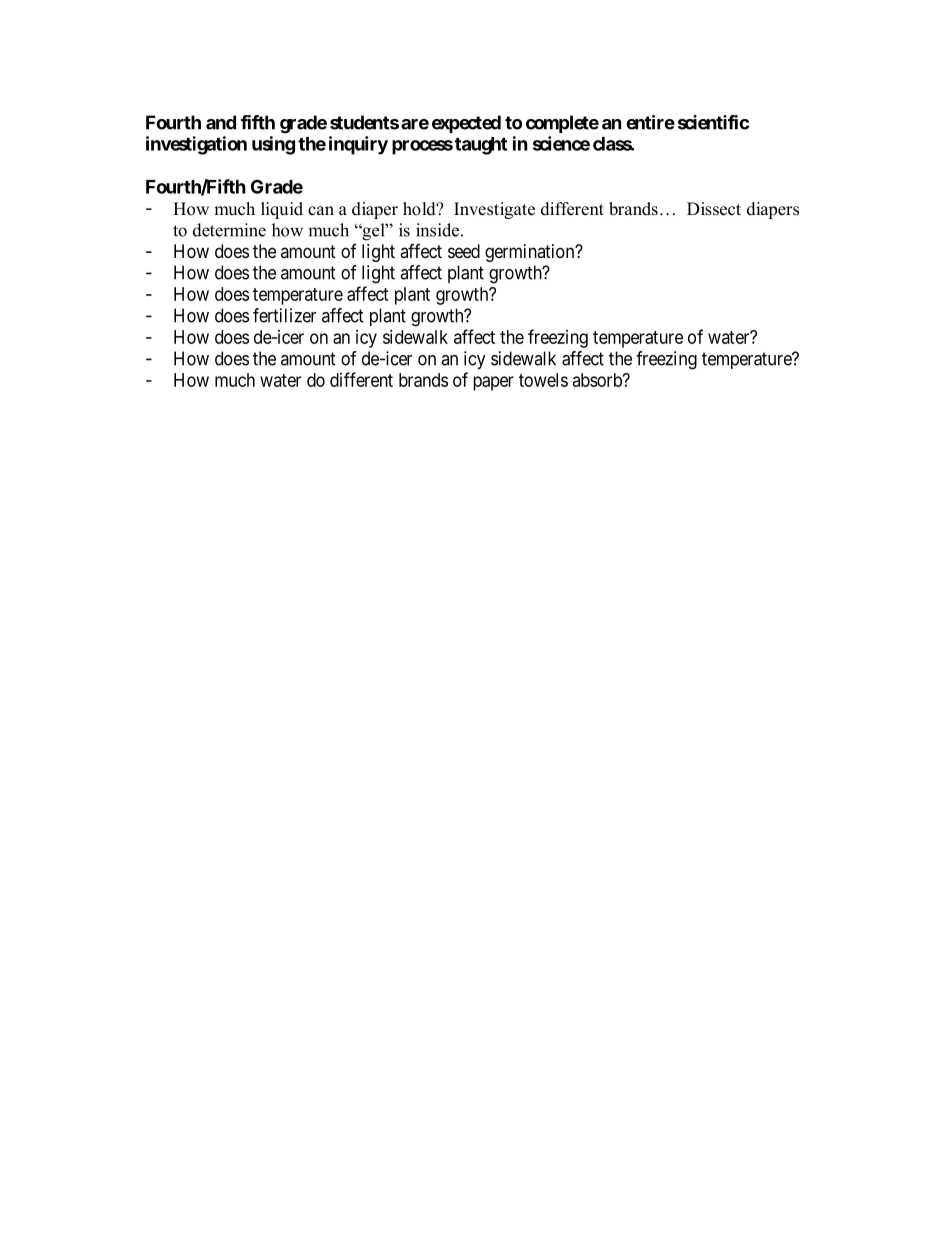  Describe the element at coordinates (562, 124) in the screenshot. I see `complete` at that location.
